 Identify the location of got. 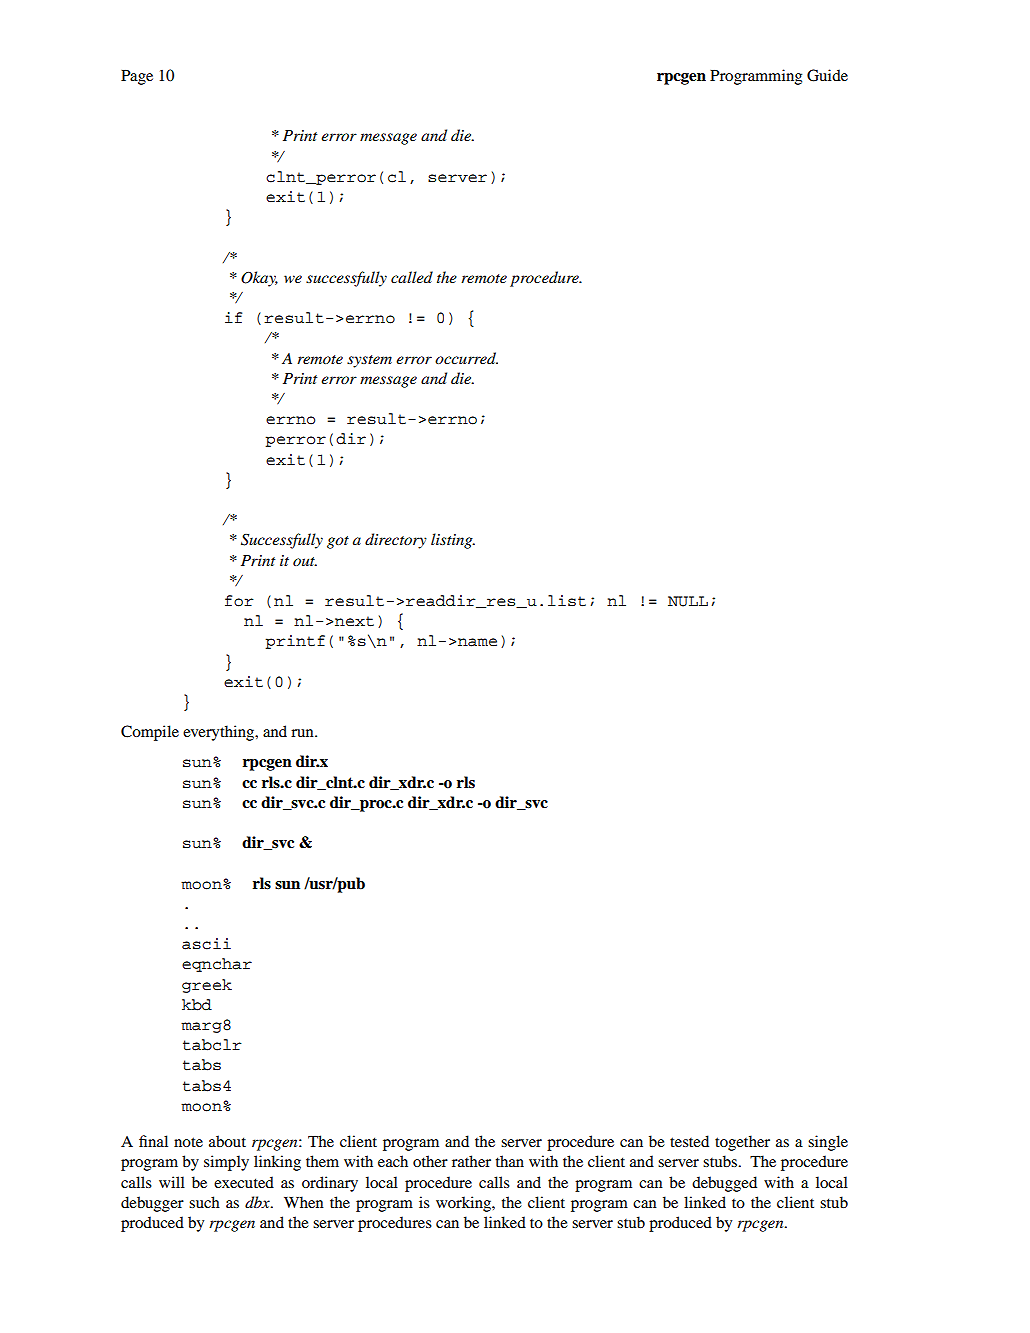
(338, 542).
